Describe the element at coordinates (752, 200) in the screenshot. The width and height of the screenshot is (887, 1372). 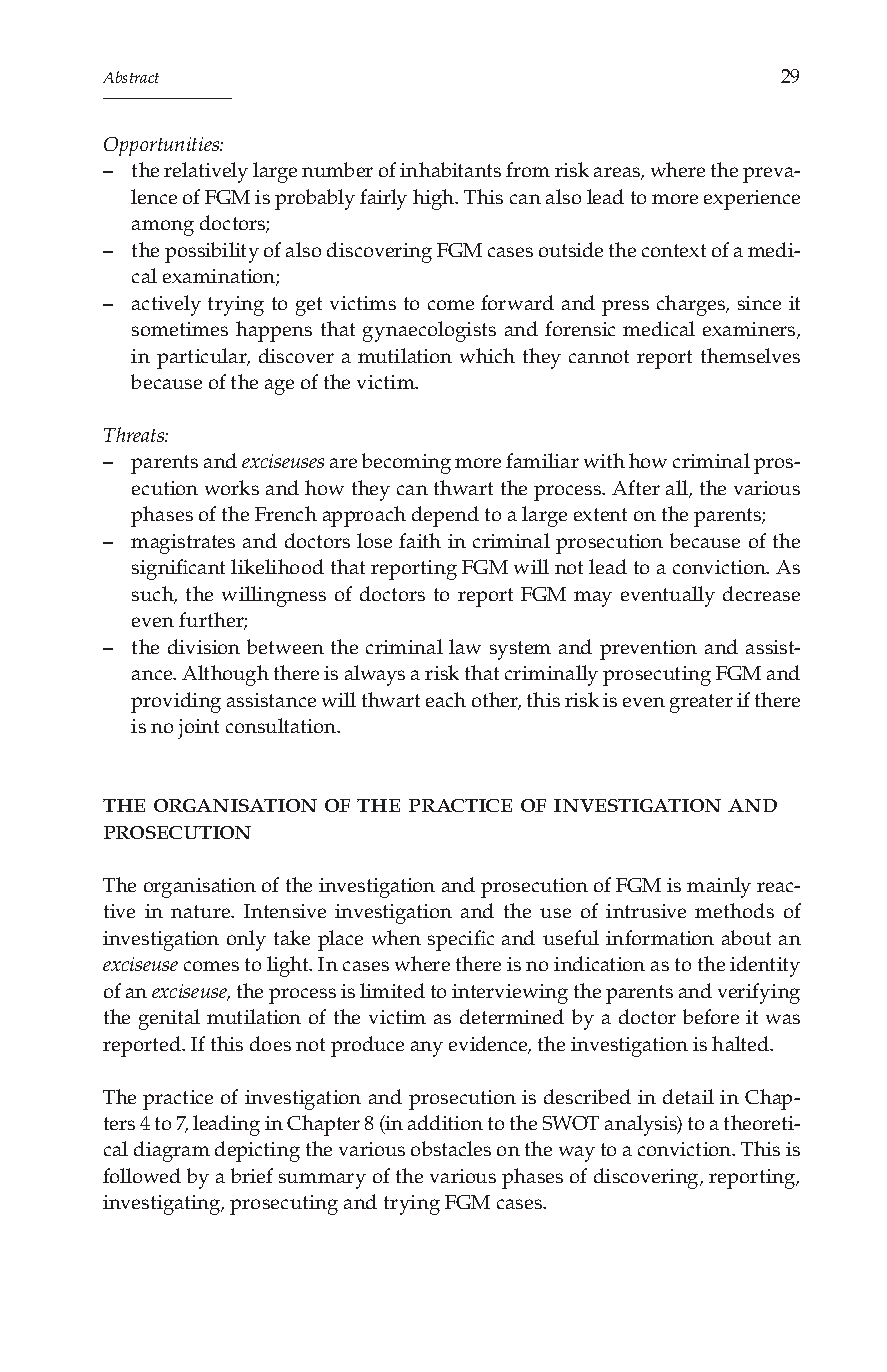
I see `experience` at that location.
